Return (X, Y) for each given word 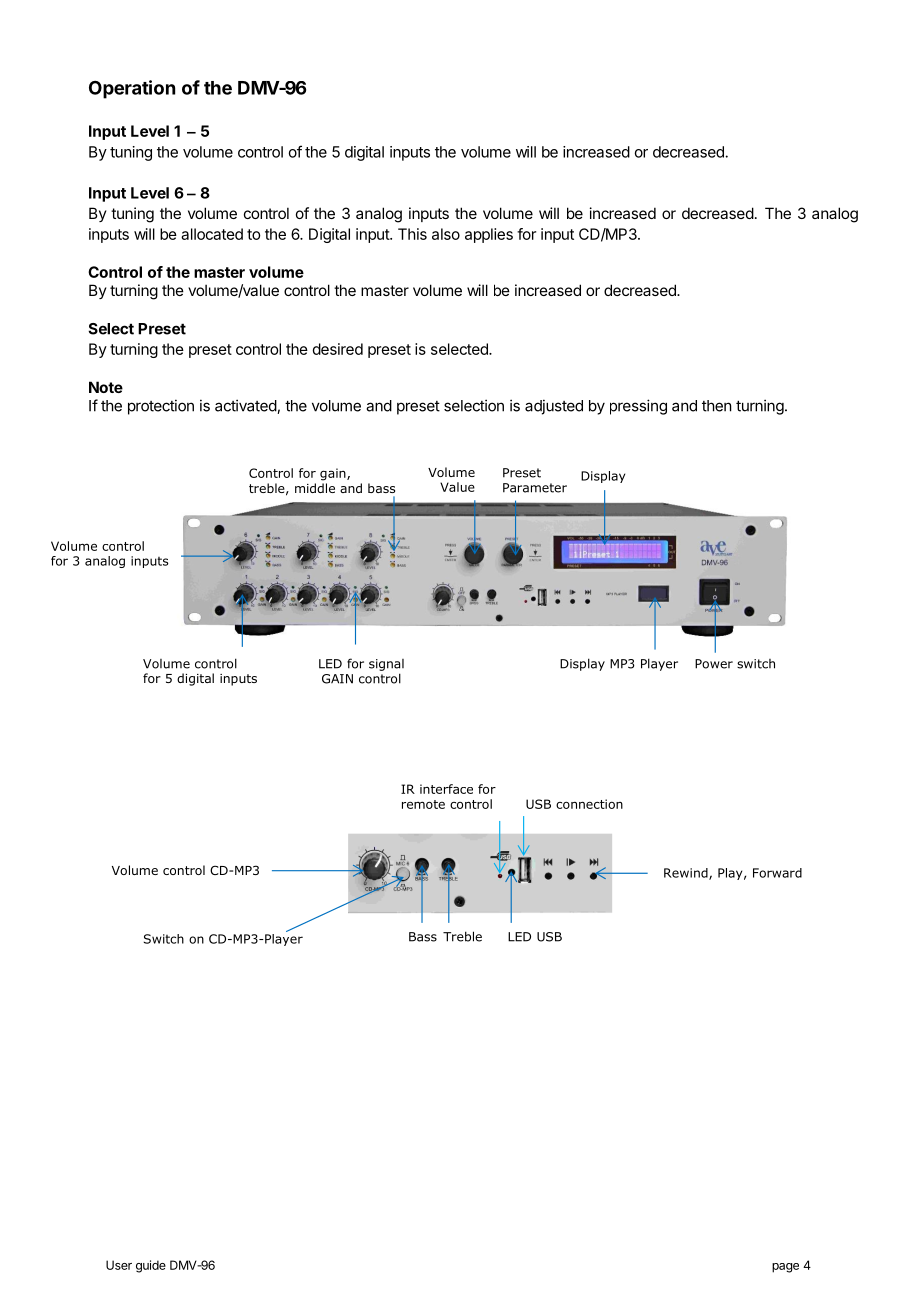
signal (386, 665)
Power (714, 664)
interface (446, 789)
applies (489, 235)
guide (151, 1266)
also (446, 234)
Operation (132, 89)
